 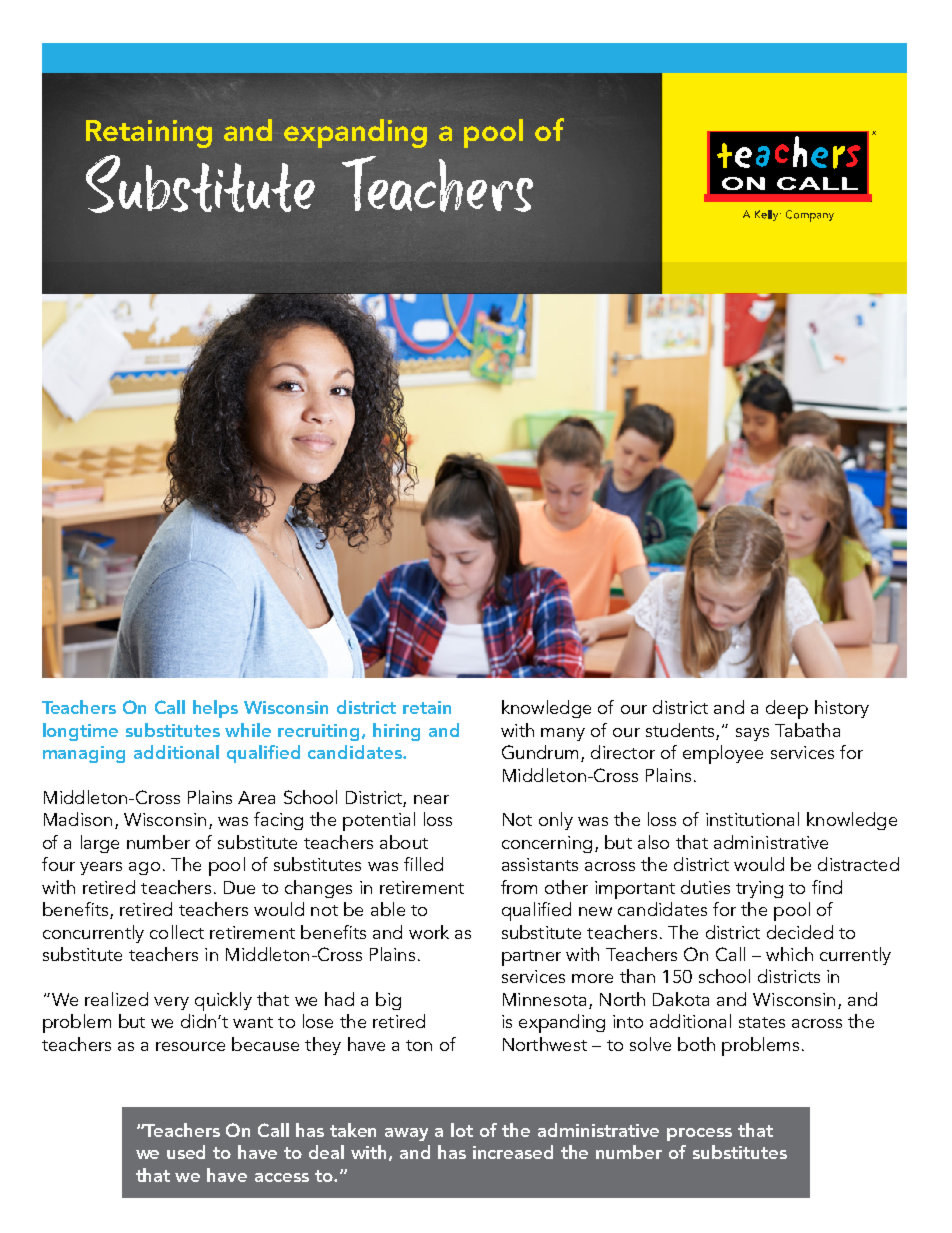 What do you see at coordinates (789, 954) in the screenshot?
I see `which` at bounding box center [789, 954].
